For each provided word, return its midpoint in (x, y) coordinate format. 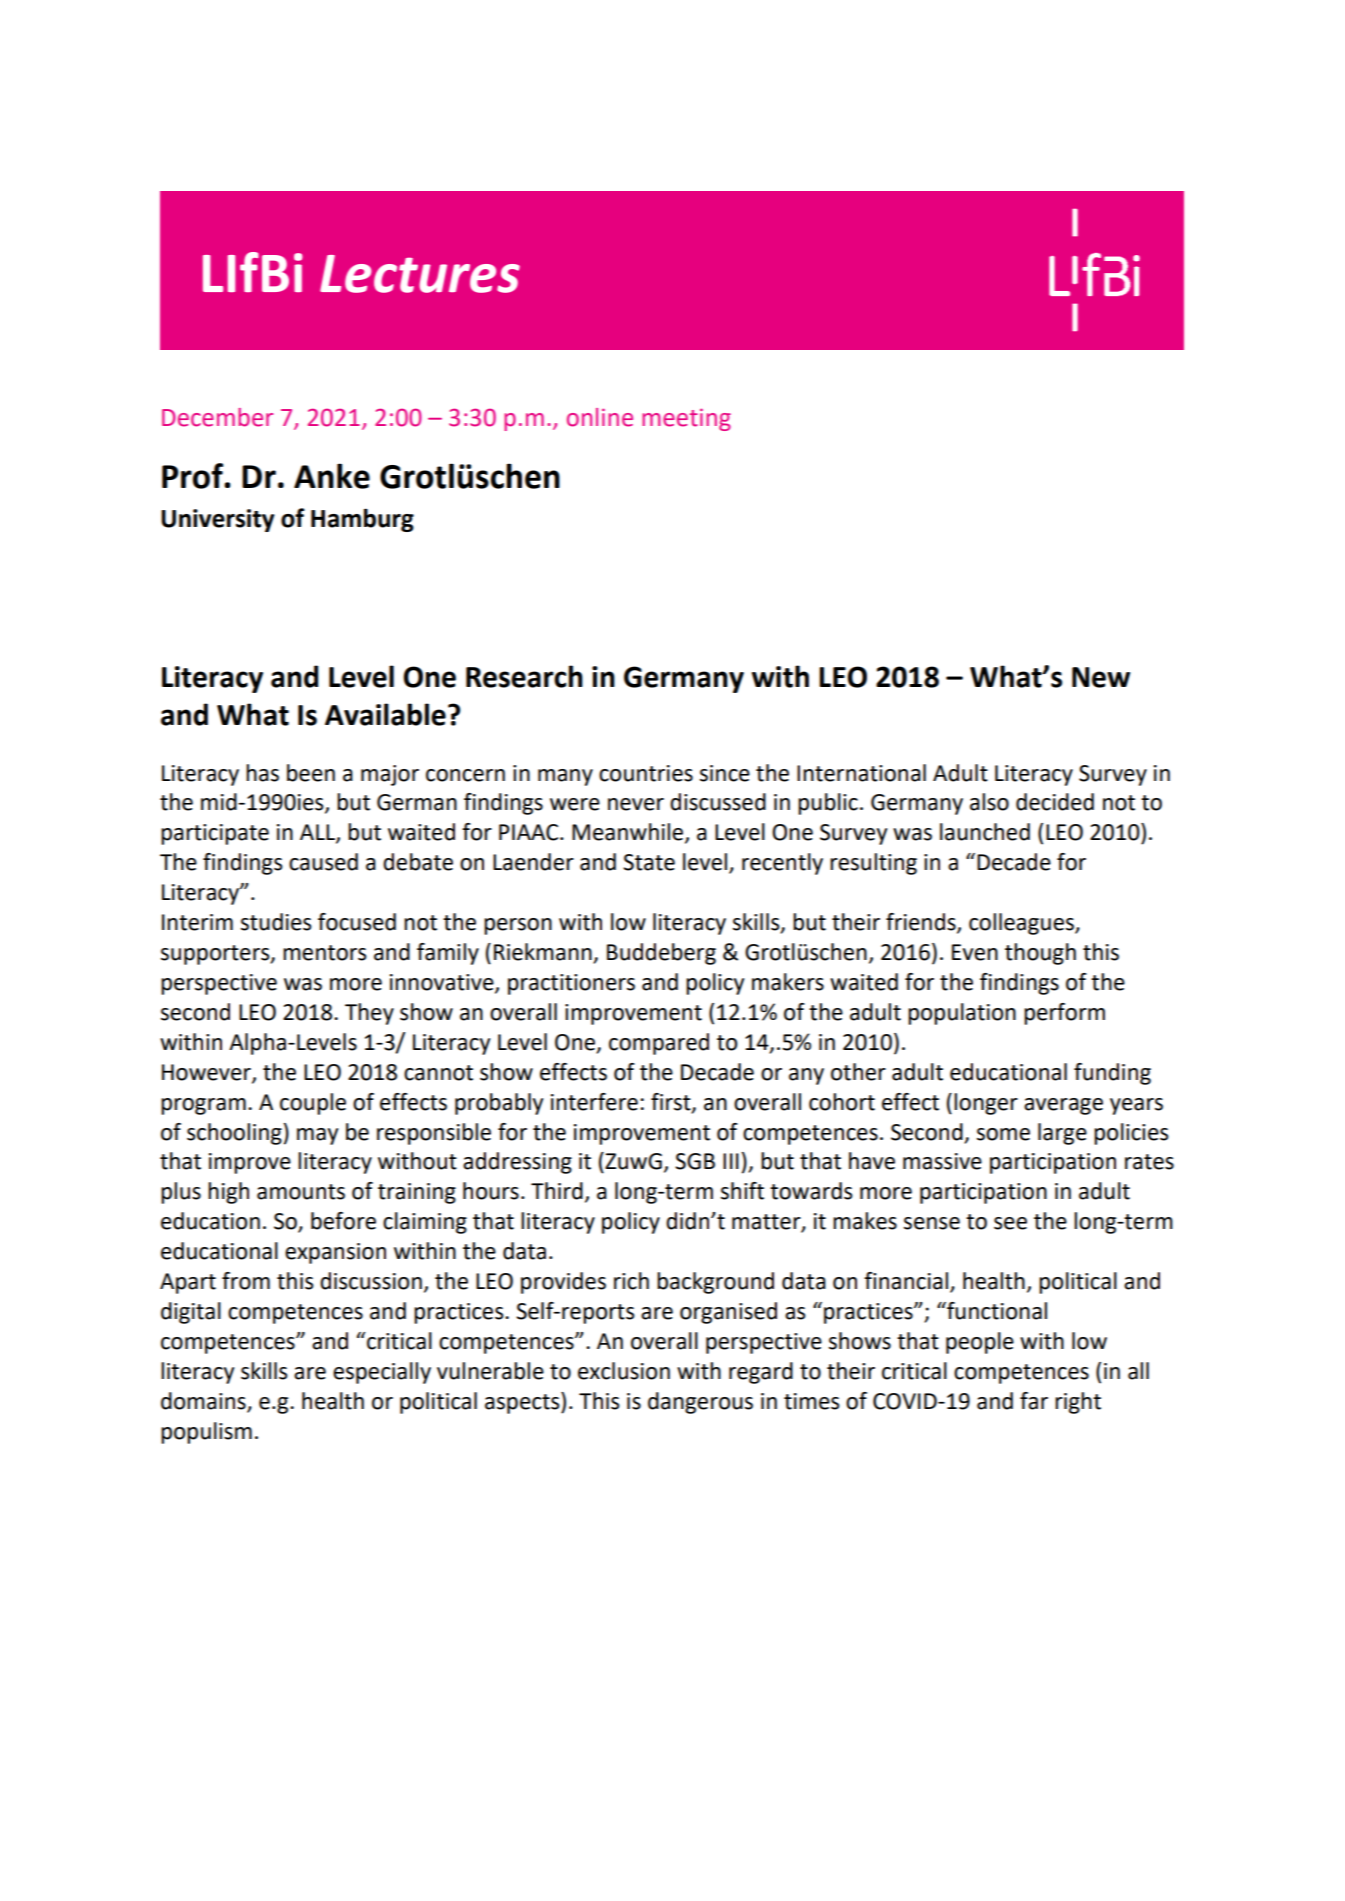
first (672, 1102)
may (317, 1136)
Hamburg (362, 520)
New (1101, 677)
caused (323, 862)
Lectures (420, 274)
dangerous (700, 1403)
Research (524, 676)
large (1062, 1134)
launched (985, 832)
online (600, 417)
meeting (686, 419)
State (649, 862)
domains (203, 1401)
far (1034, 1401)
